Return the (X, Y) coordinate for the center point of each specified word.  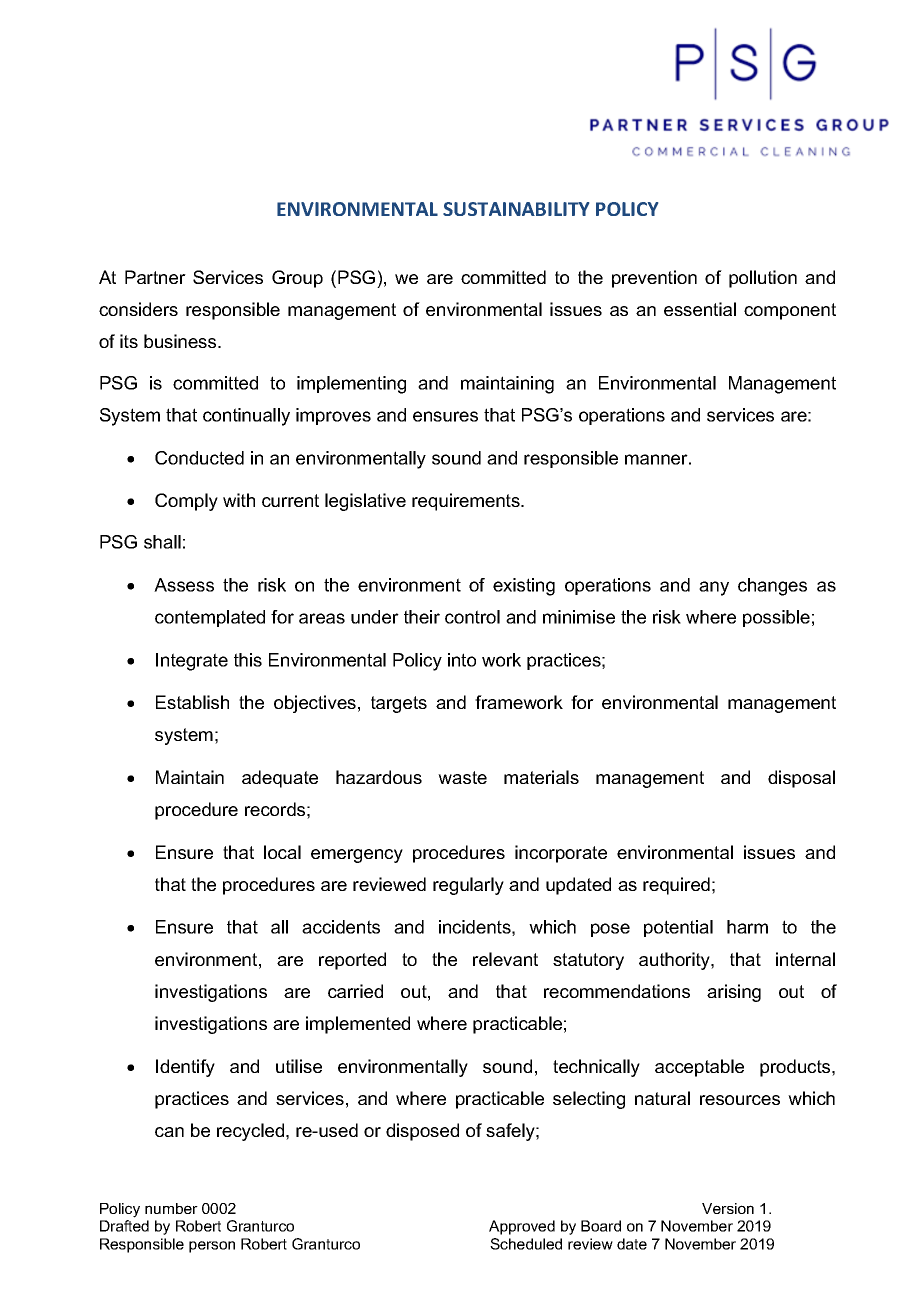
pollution (763, 279)
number (171, 1208)
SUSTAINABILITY (516, 209)
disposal (801, 779)
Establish (192, 702)
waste (462, 777)
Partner (155, 277)
